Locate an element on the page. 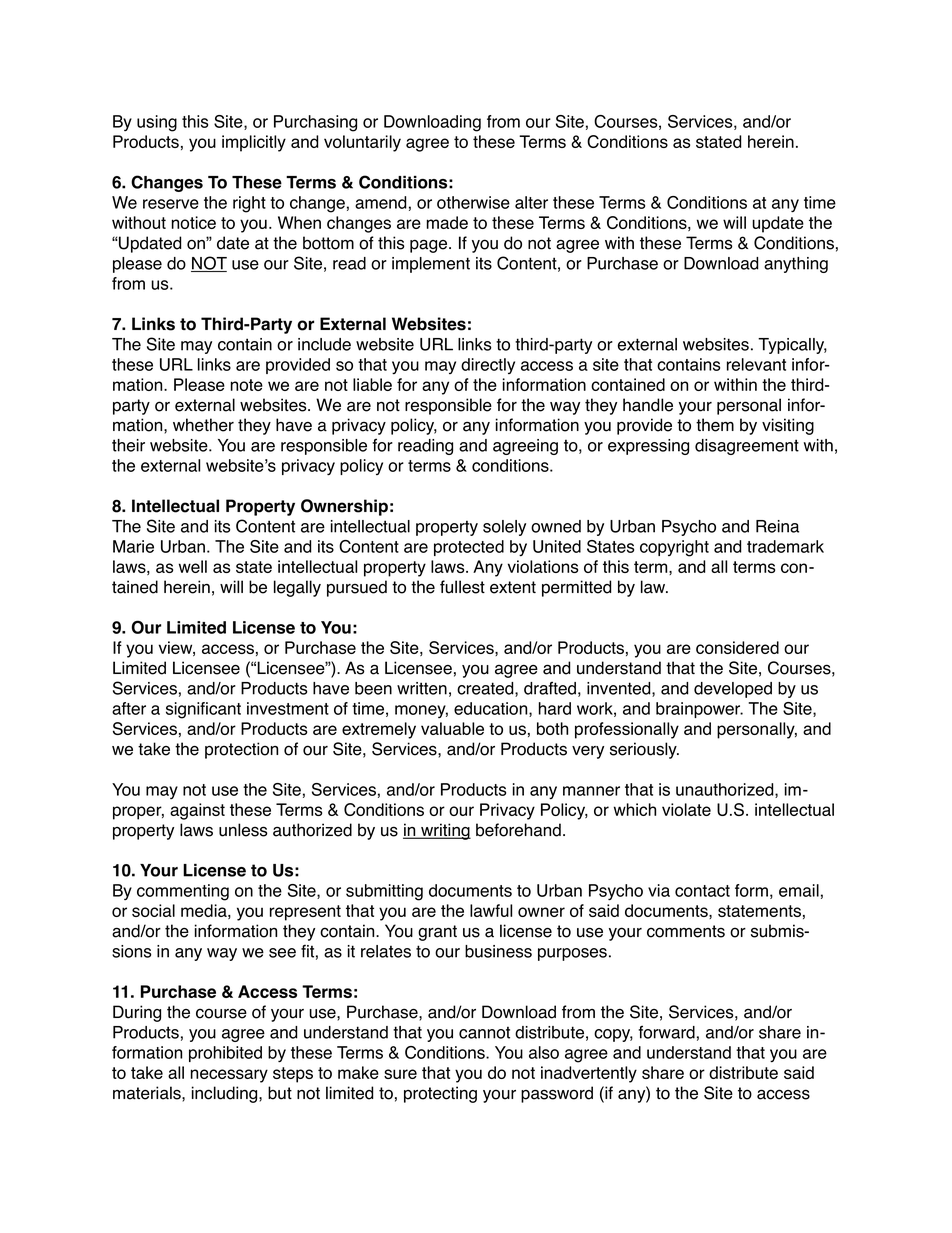 The image size is (952, 1233). necessary is located at coordinates (229, 1076).
